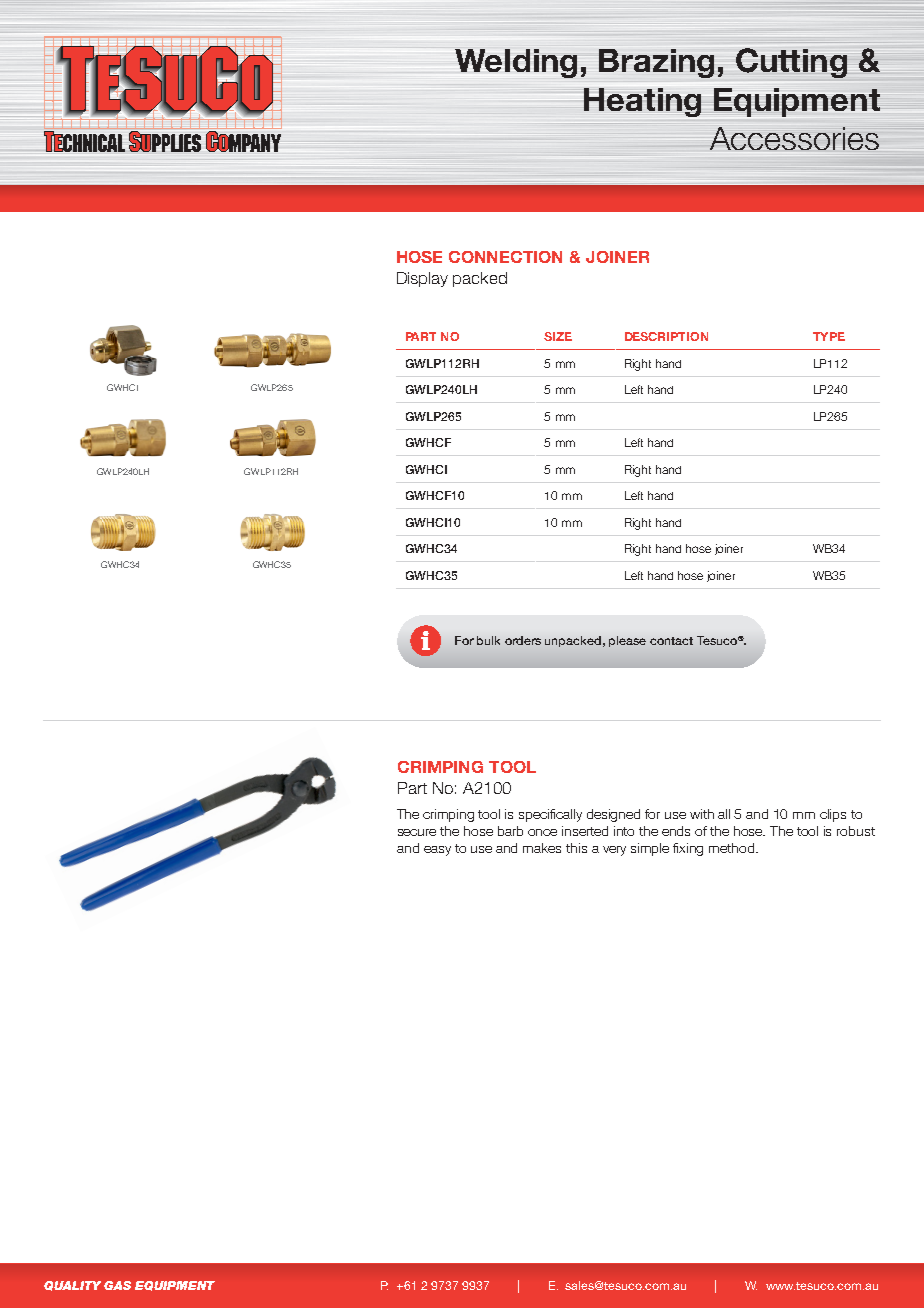  I want to click on Cutting, so click(791, 63).
